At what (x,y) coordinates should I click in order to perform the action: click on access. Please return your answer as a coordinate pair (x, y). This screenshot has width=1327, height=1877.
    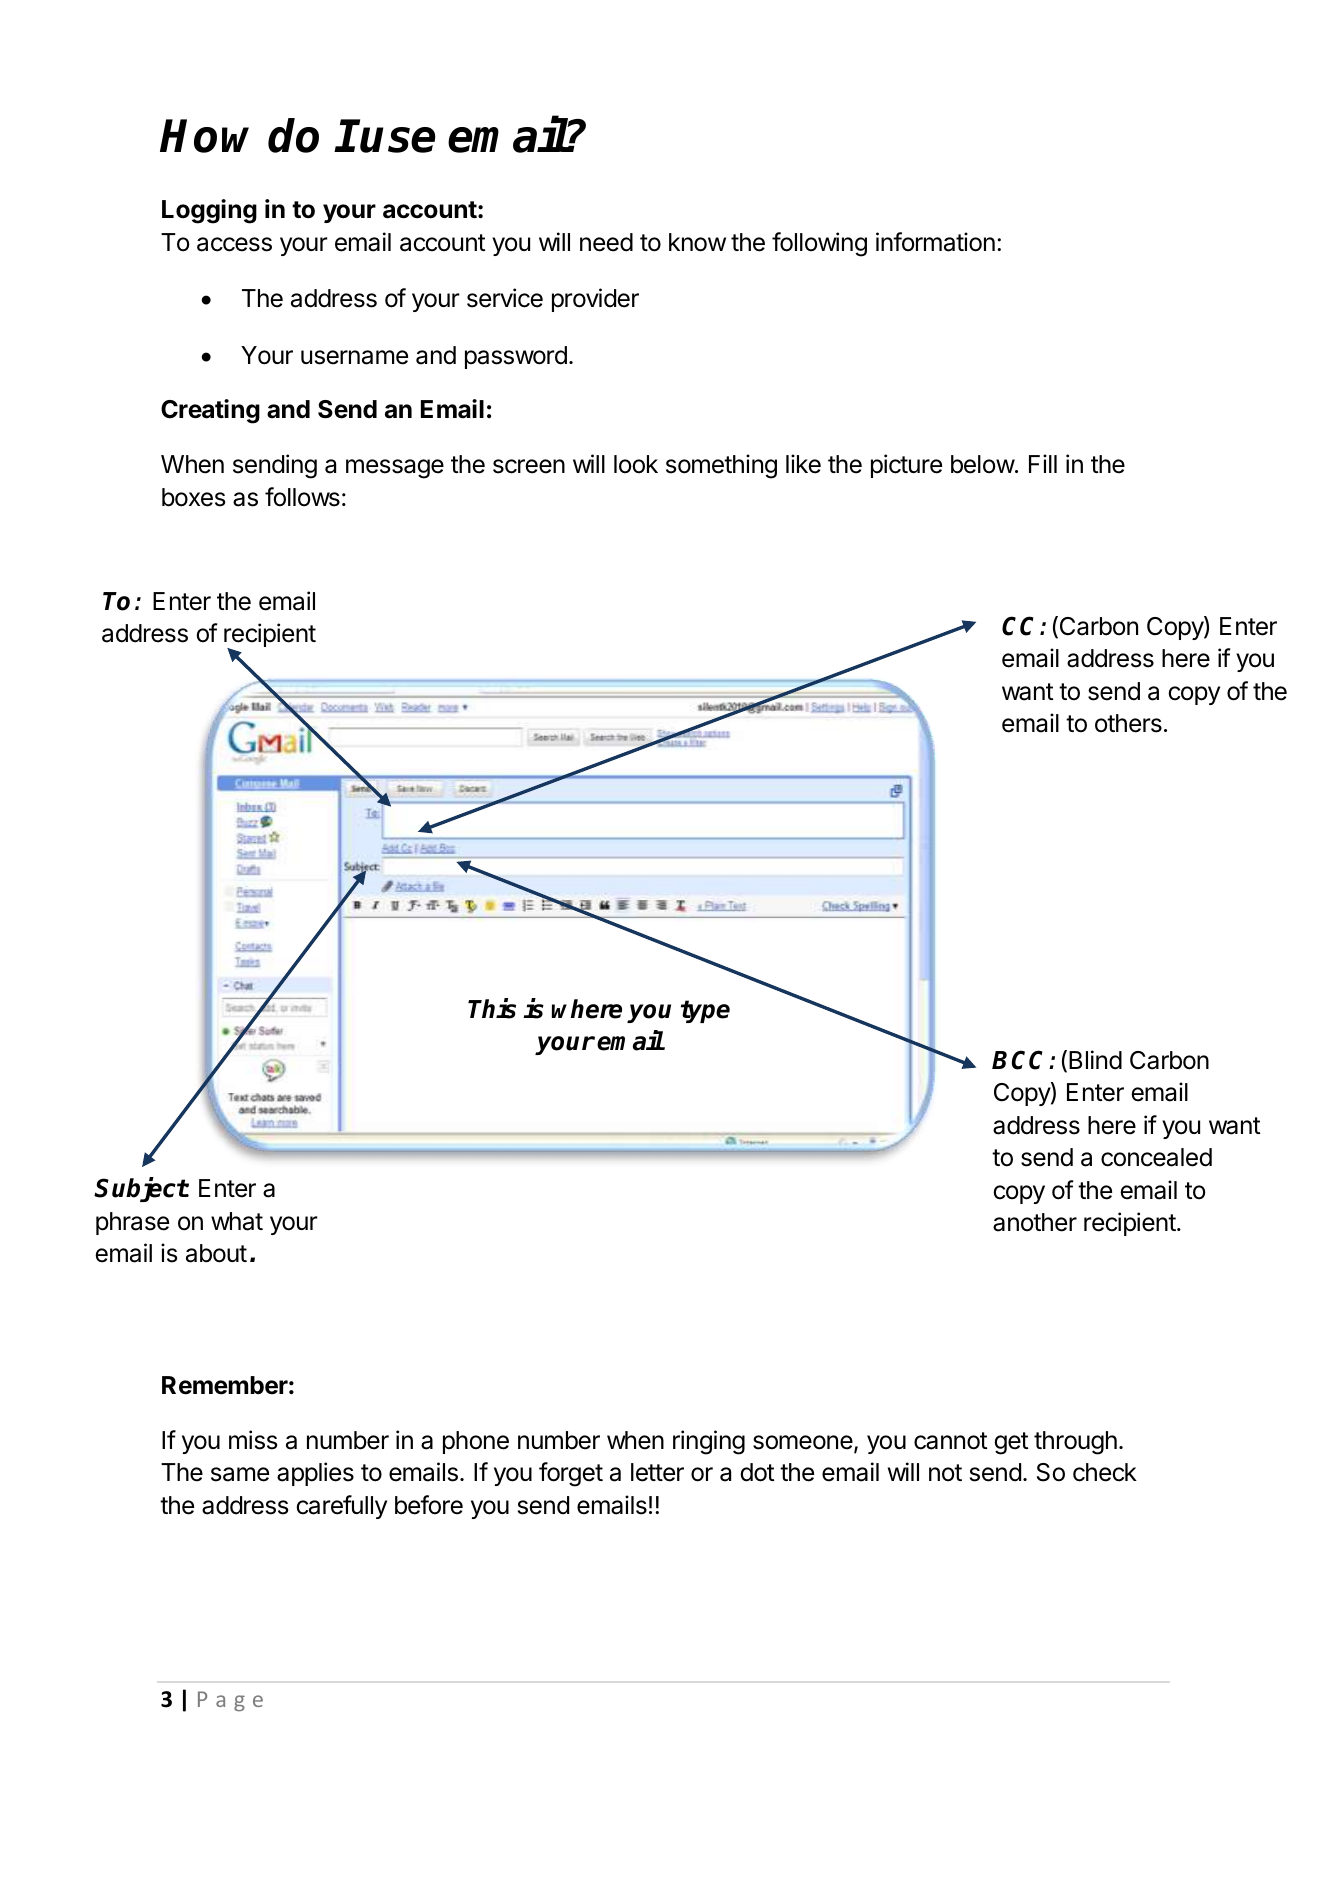
    Looking at the image, I should click on (234, 244).
